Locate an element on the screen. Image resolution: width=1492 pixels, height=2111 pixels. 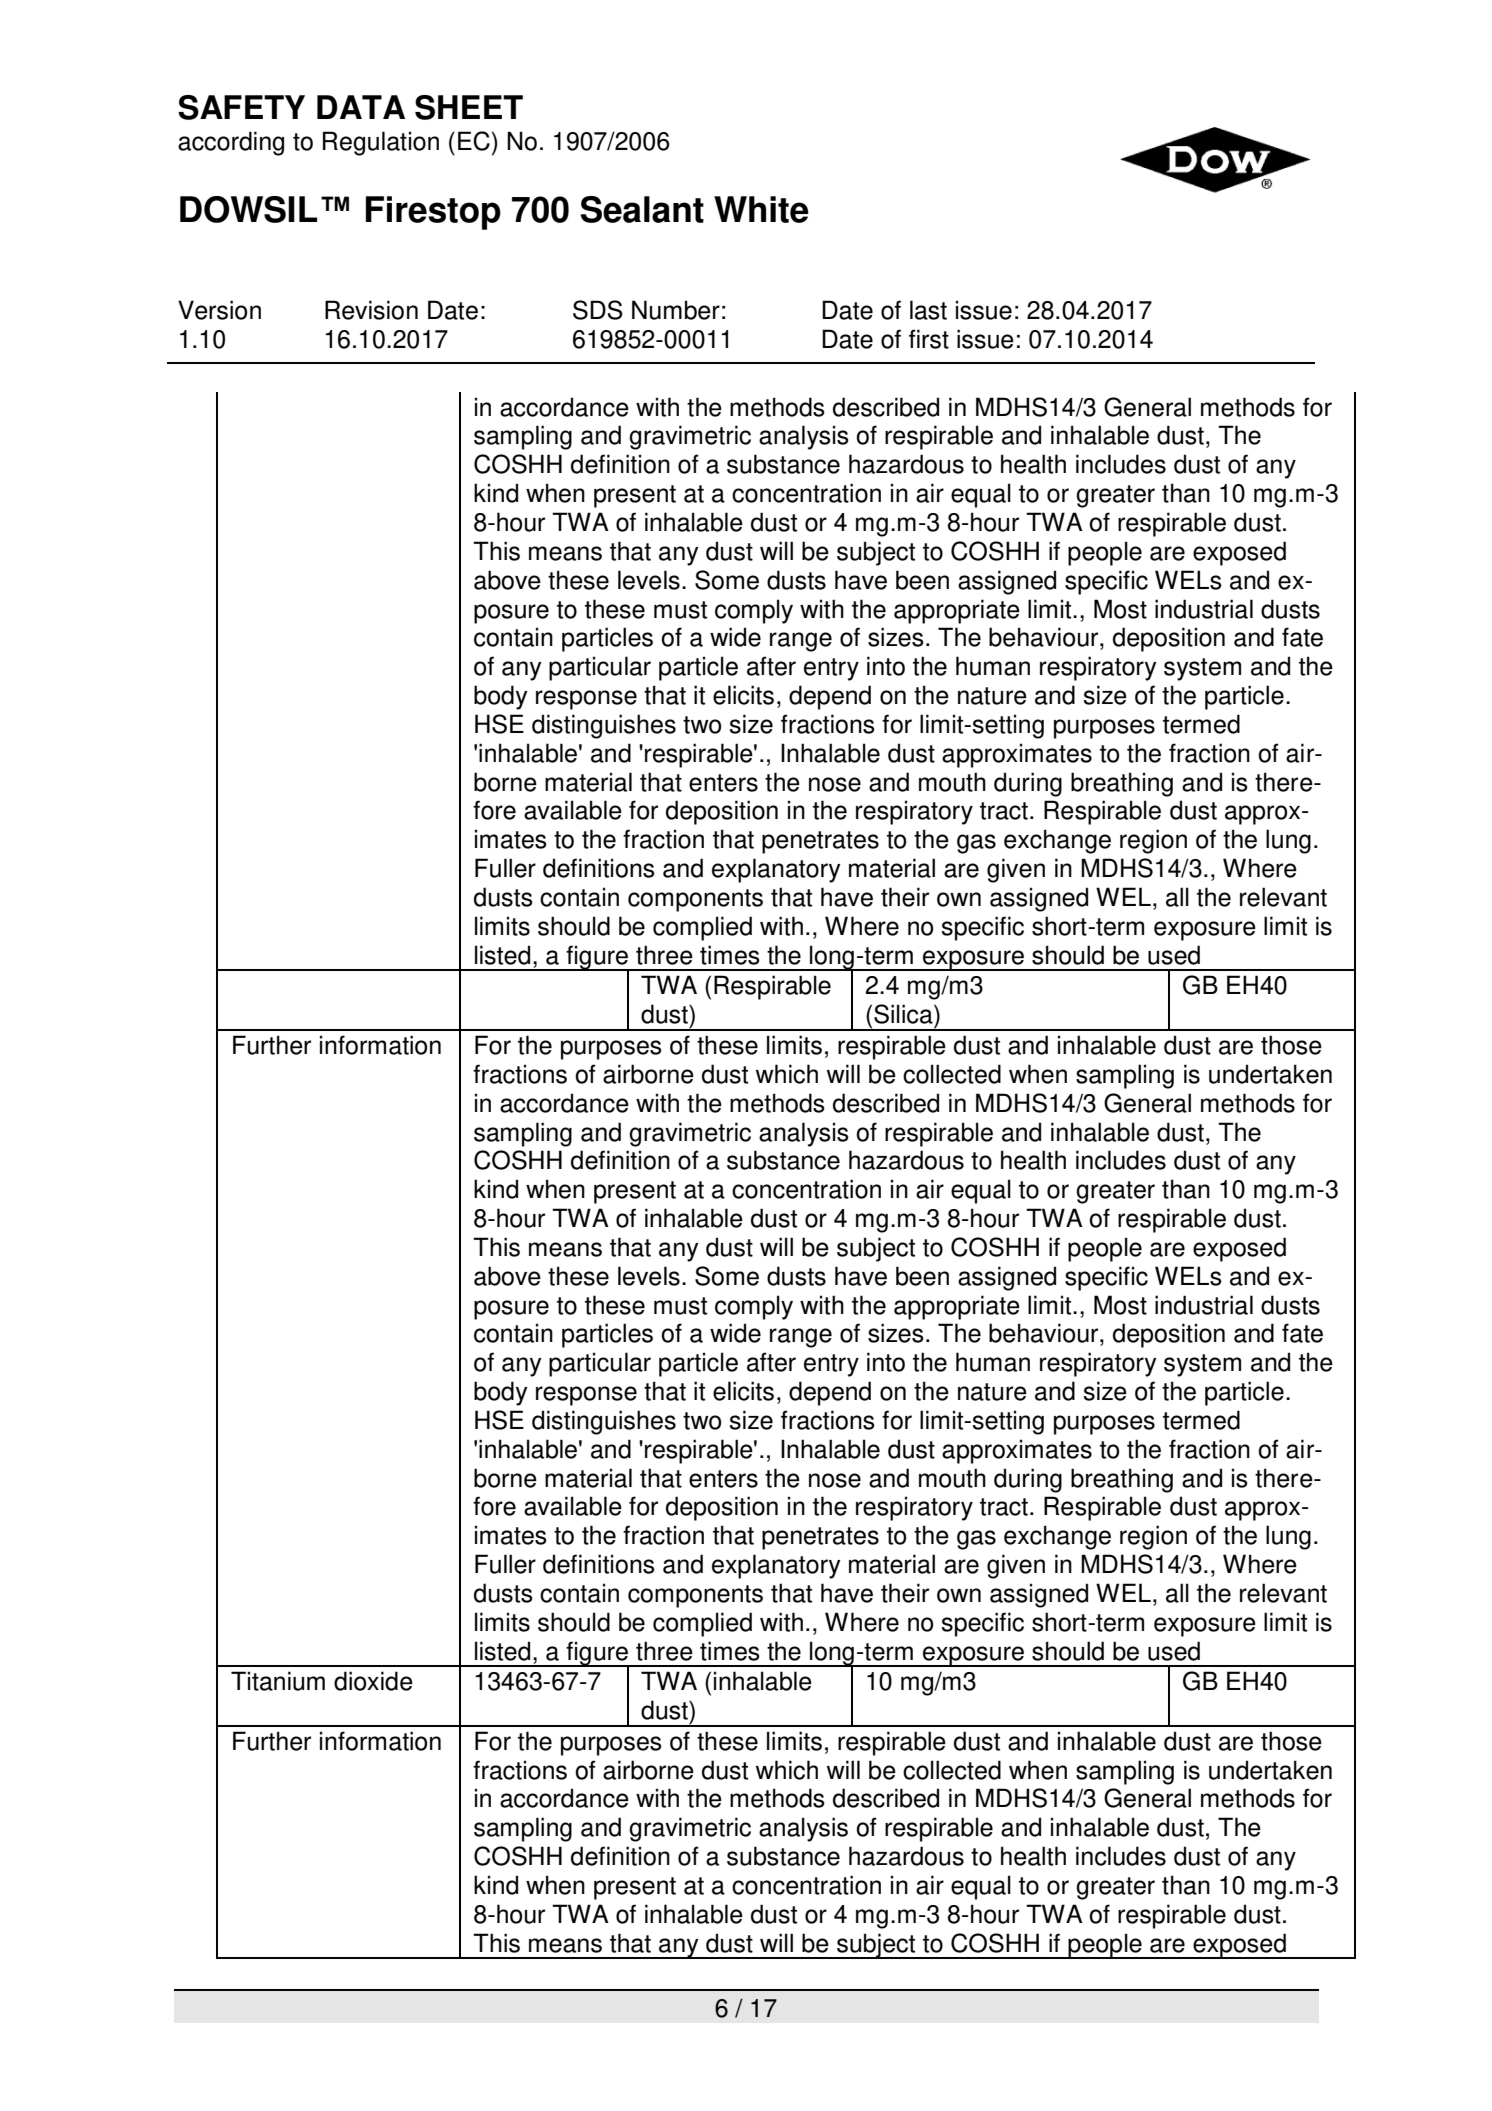
SDS is located at coordinates (598, 310).
